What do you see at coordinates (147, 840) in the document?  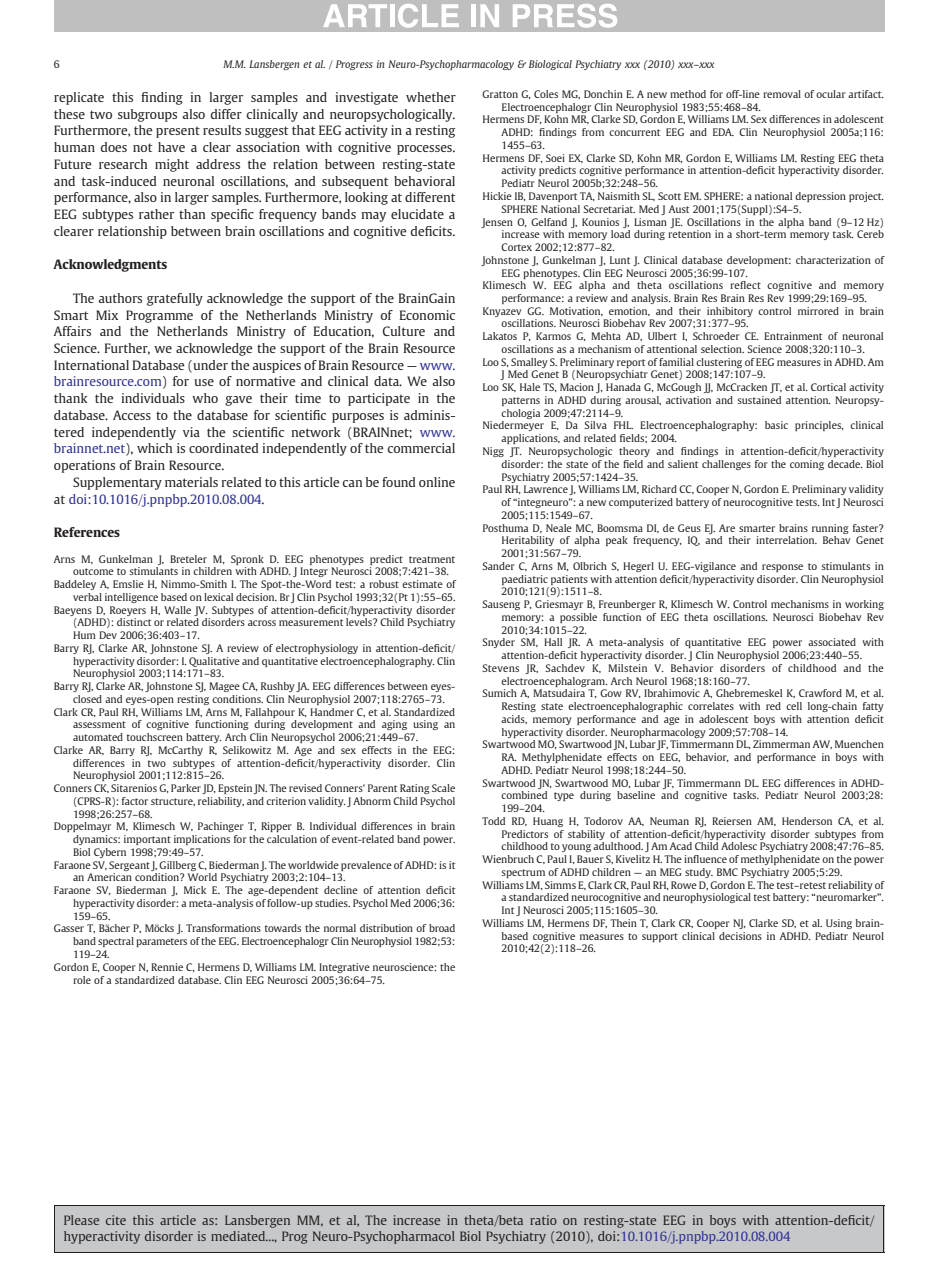 I see `important` at bounding box center [147, 840].
